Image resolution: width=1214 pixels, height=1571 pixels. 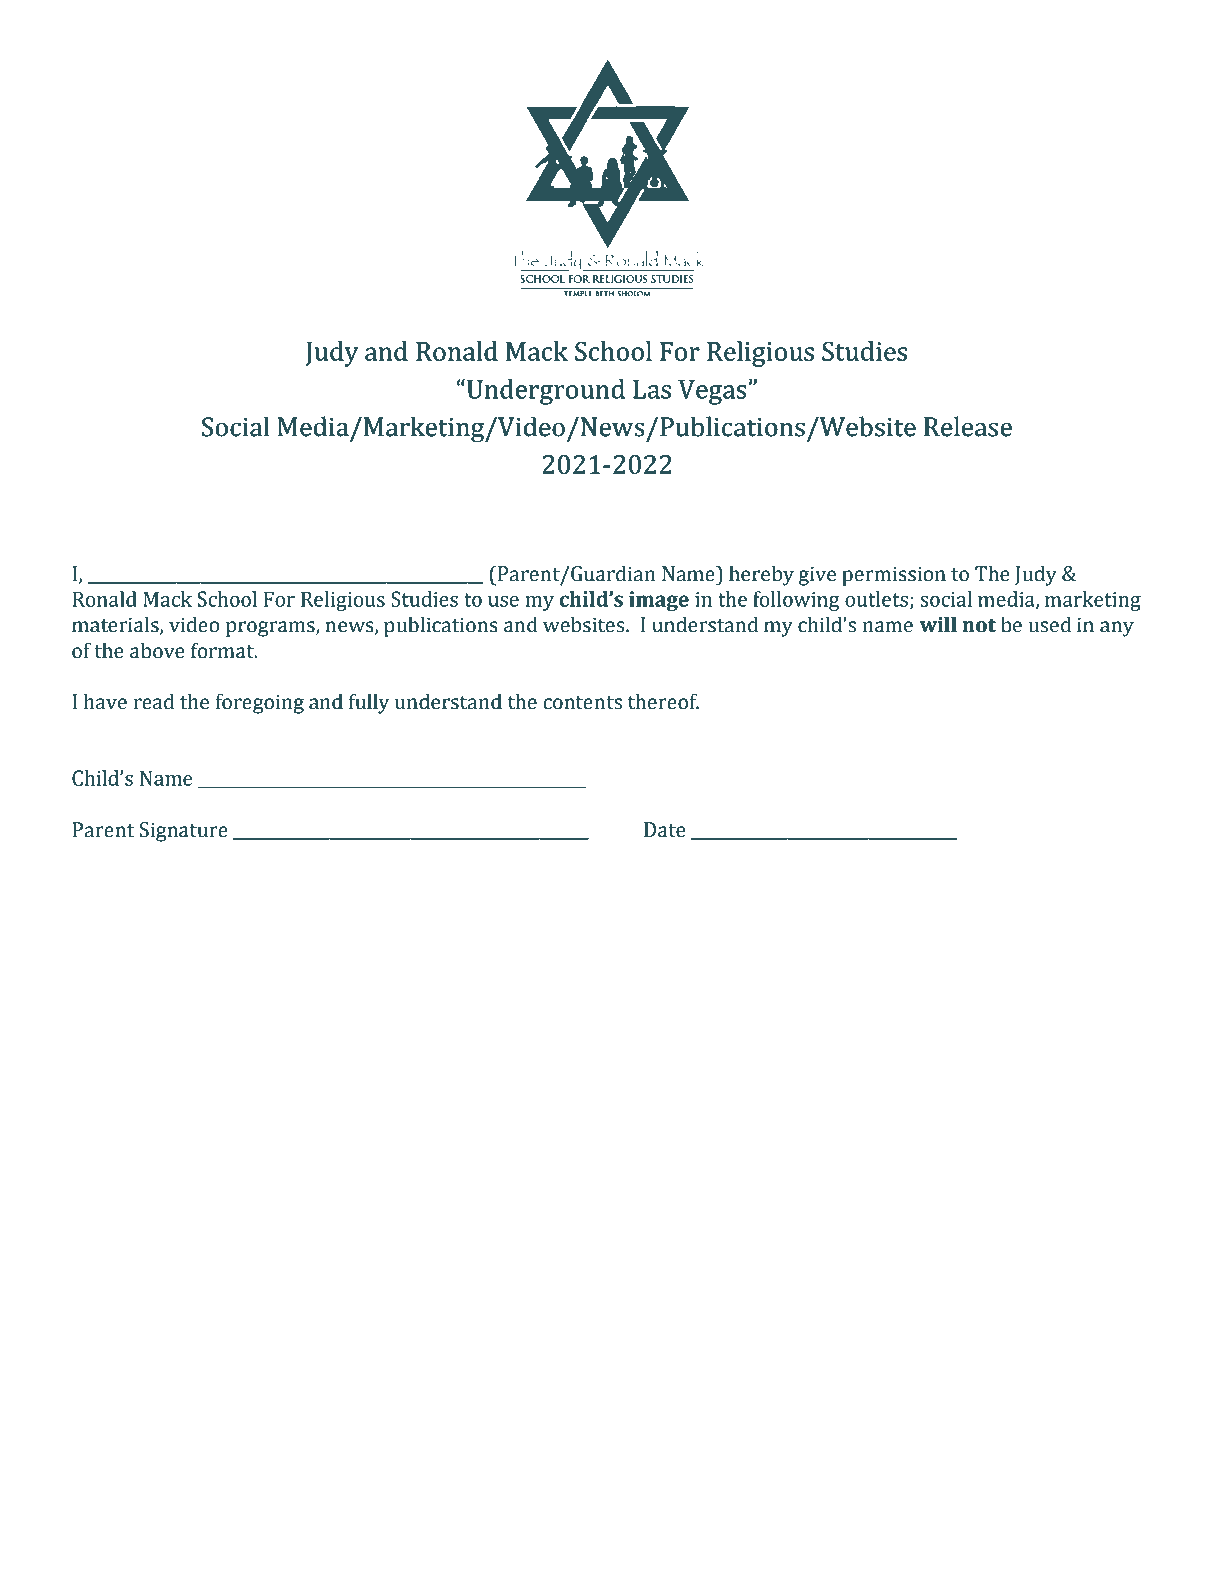 I want to click on permission, so click(x=894, y=576).
